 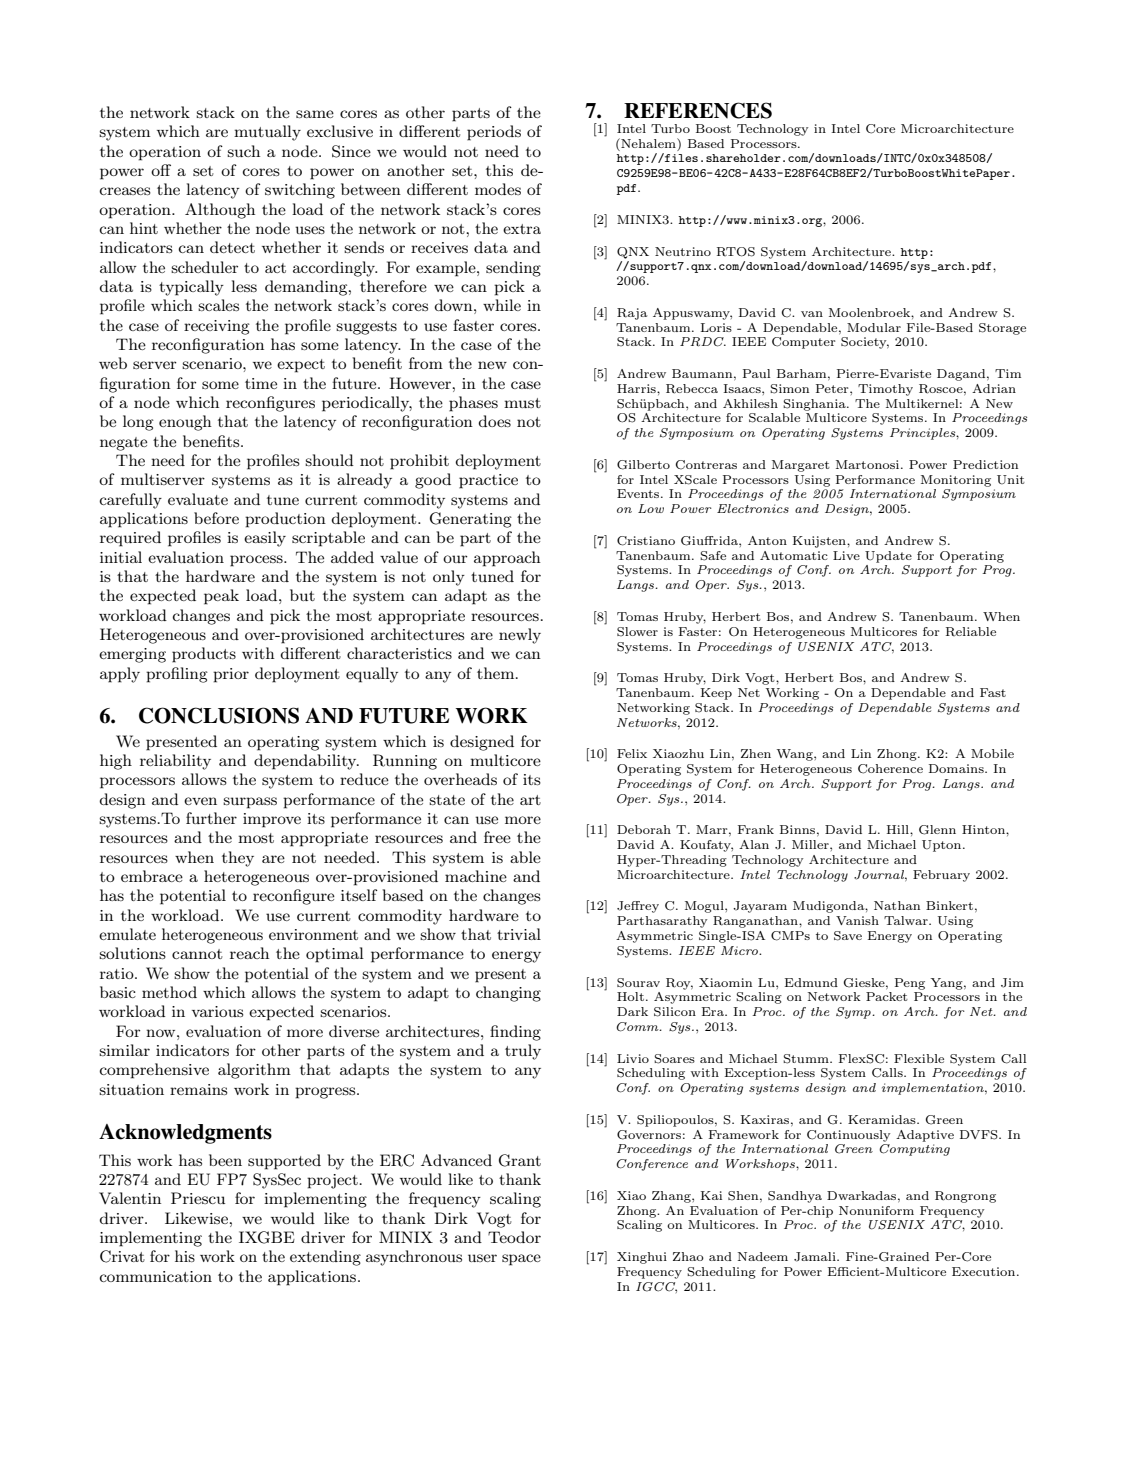 What do you see at coordinates (130, 1198) in the image?
I see `Valentin` at bounding box center [130, 1198].
